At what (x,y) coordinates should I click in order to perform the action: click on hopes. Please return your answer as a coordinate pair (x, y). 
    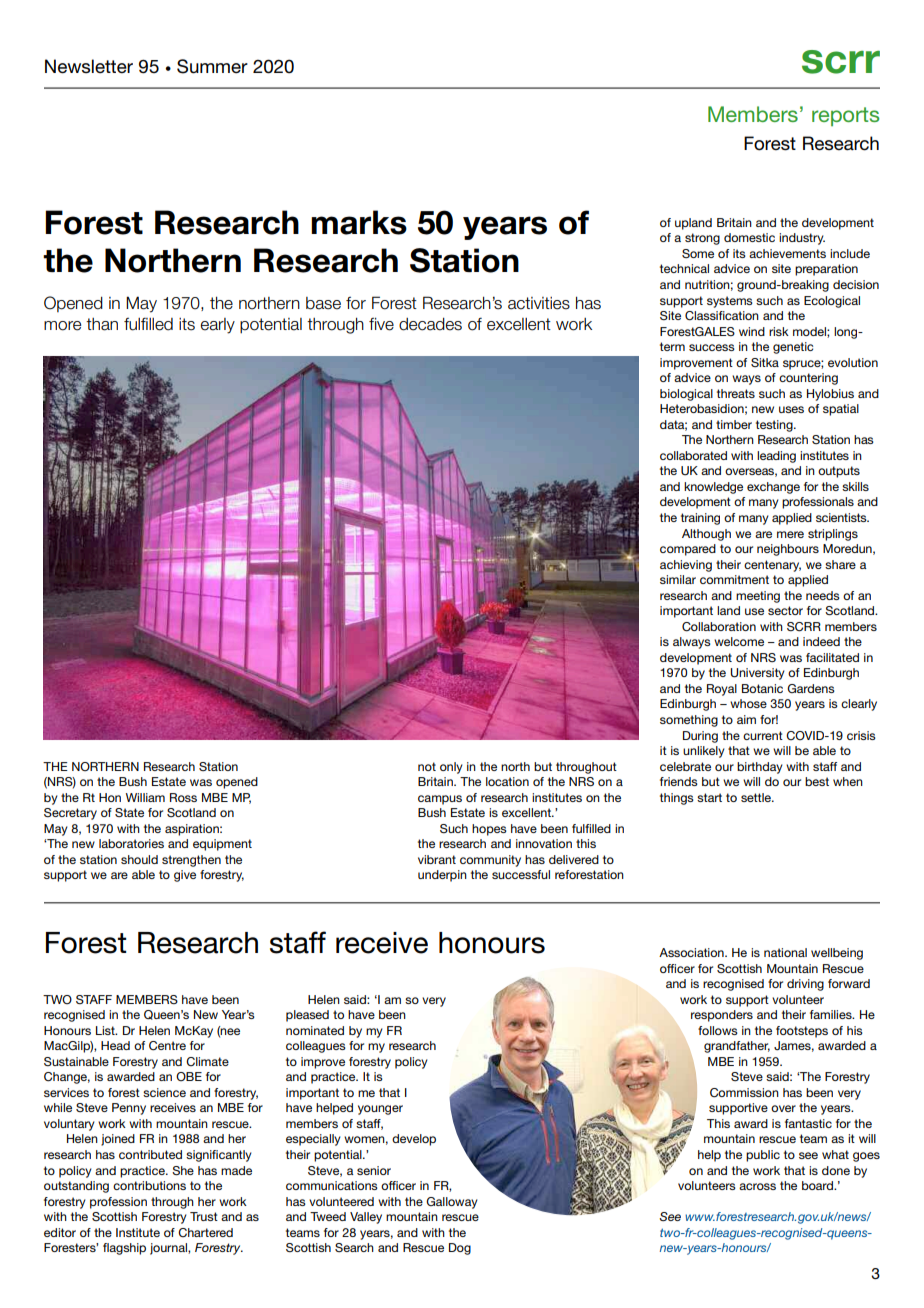
    Looking at the image, I should click on (489, 830).
